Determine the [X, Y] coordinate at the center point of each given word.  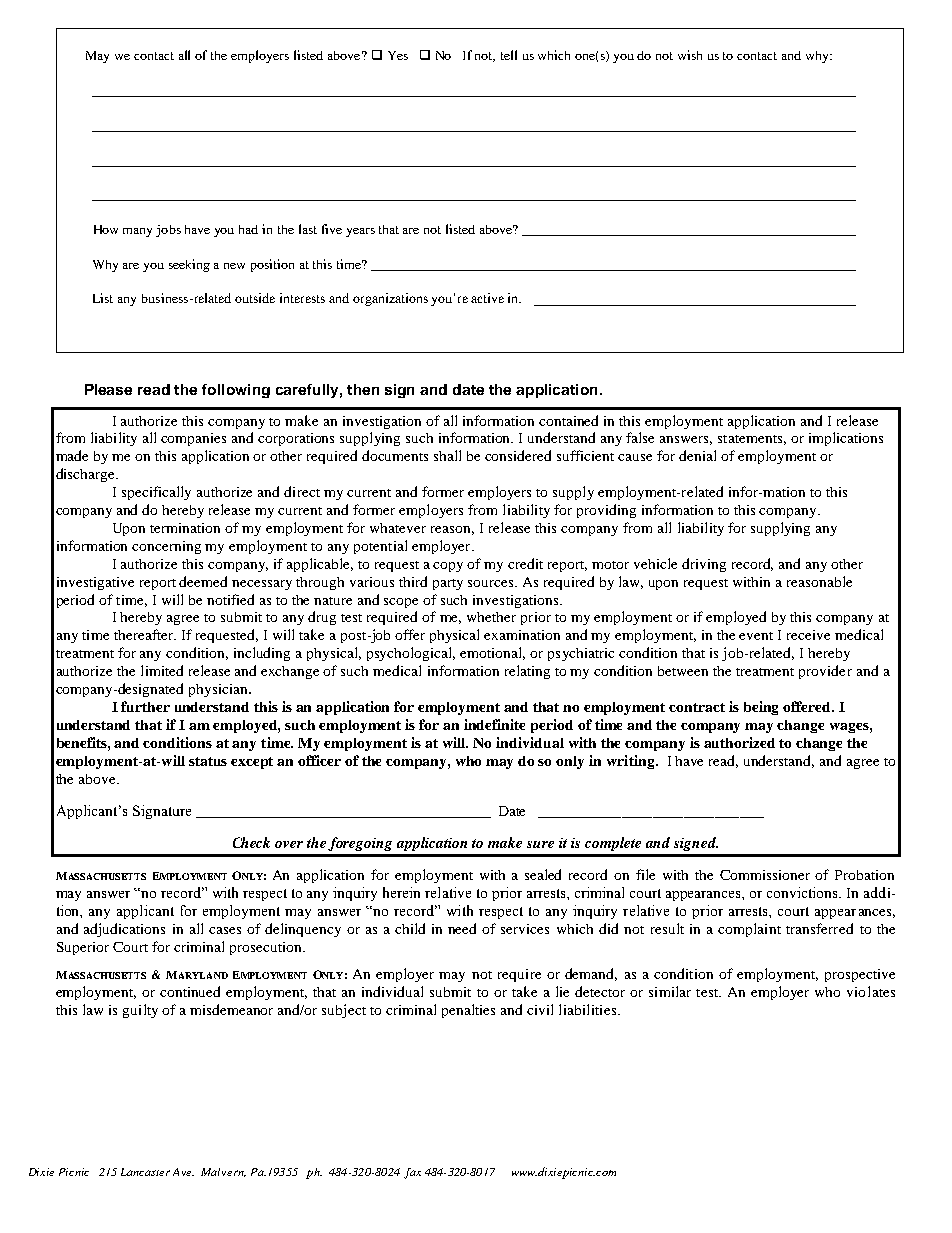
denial [697, 455]
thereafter [145, 634]
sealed [543, 874]
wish [690, 55]
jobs [168, 231]
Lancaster [145, 1172]
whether [491, 617]
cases [225, 930]
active [487, 298]
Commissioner [765, 875]
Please [108, 389]
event [756, 636]
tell [509, 55]
